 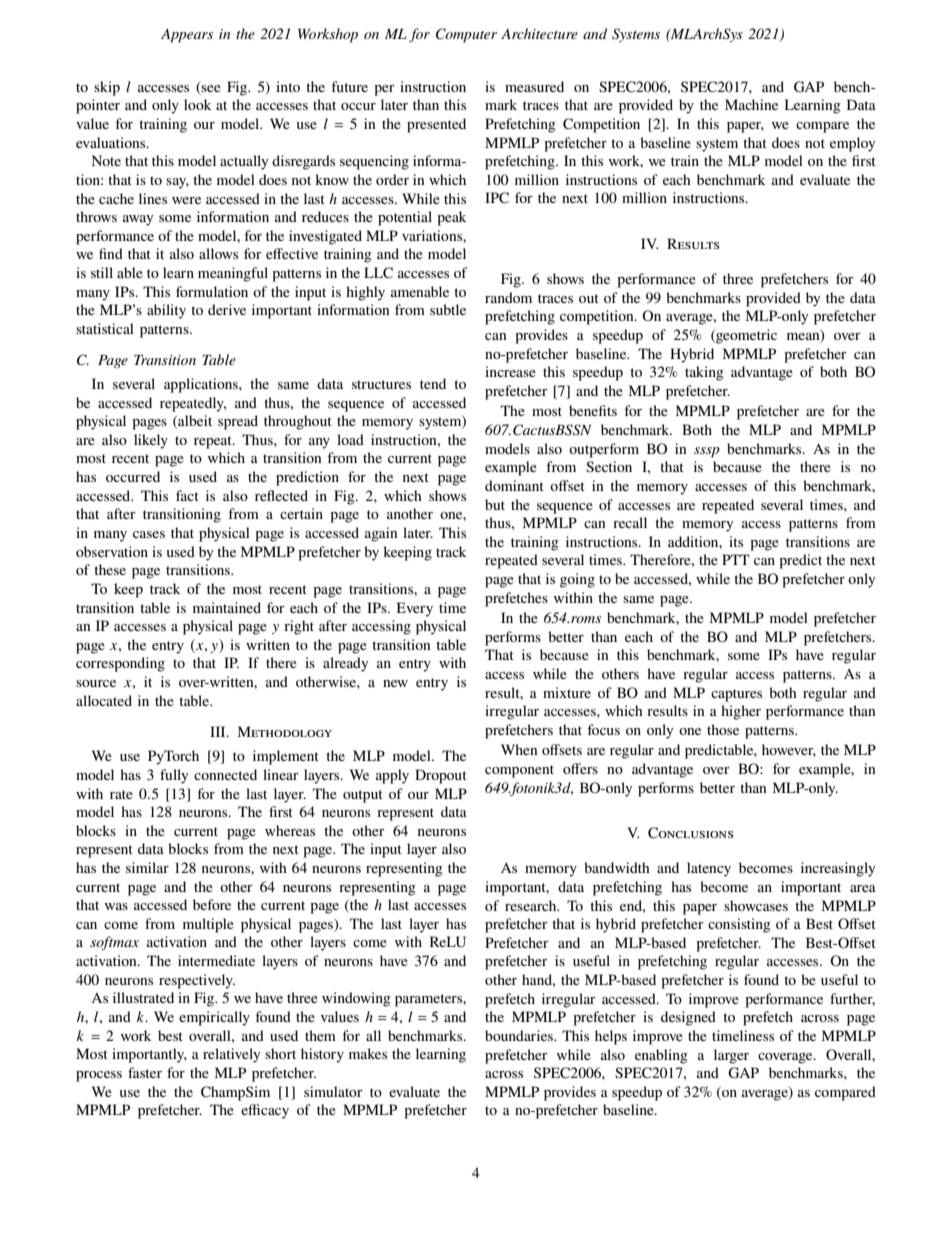 What do you see at coordinates (145, 1072) in the document?
I see `faster` at bounding box center [145, 1072].
